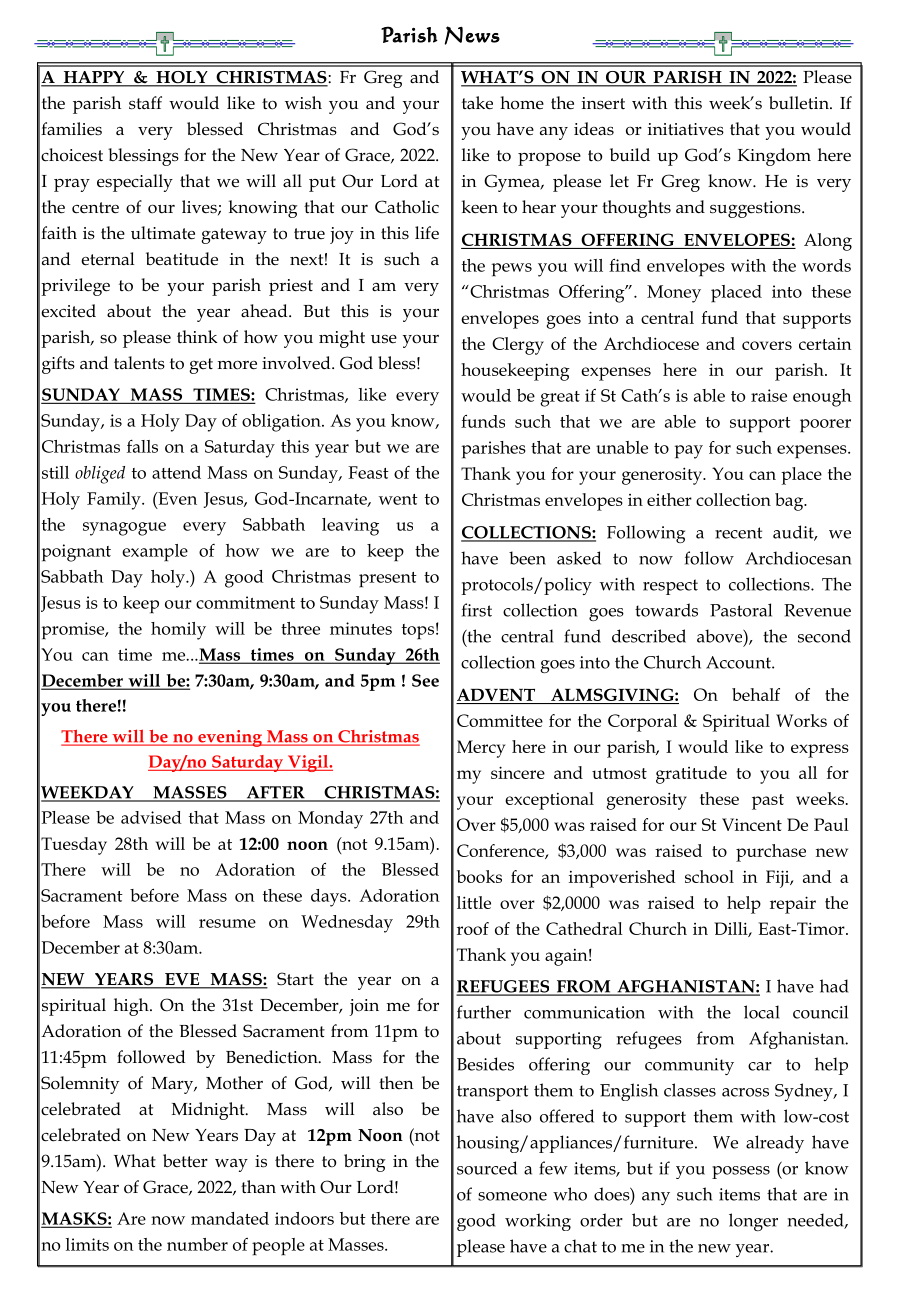 The width and height of the screenshot is (924, 1308). What do you see at coordinates (178, 631) in the screenshot?
I see `homily` at bounding box center [178, 631].
